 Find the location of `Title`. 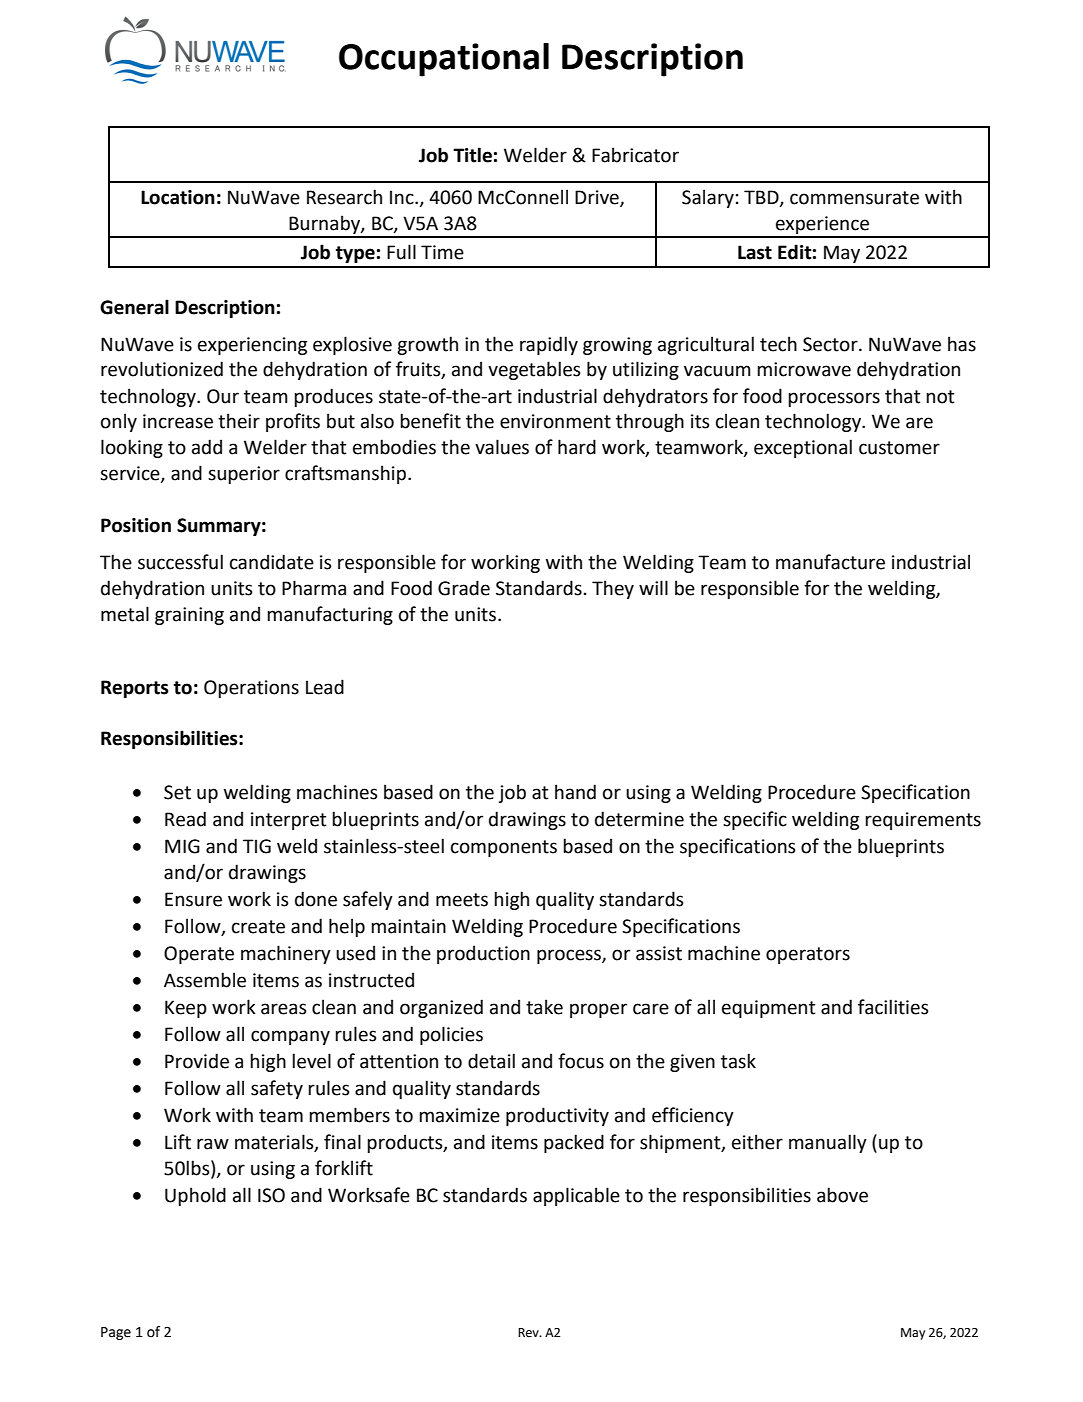

Title is located at coordinates (472, 155).
